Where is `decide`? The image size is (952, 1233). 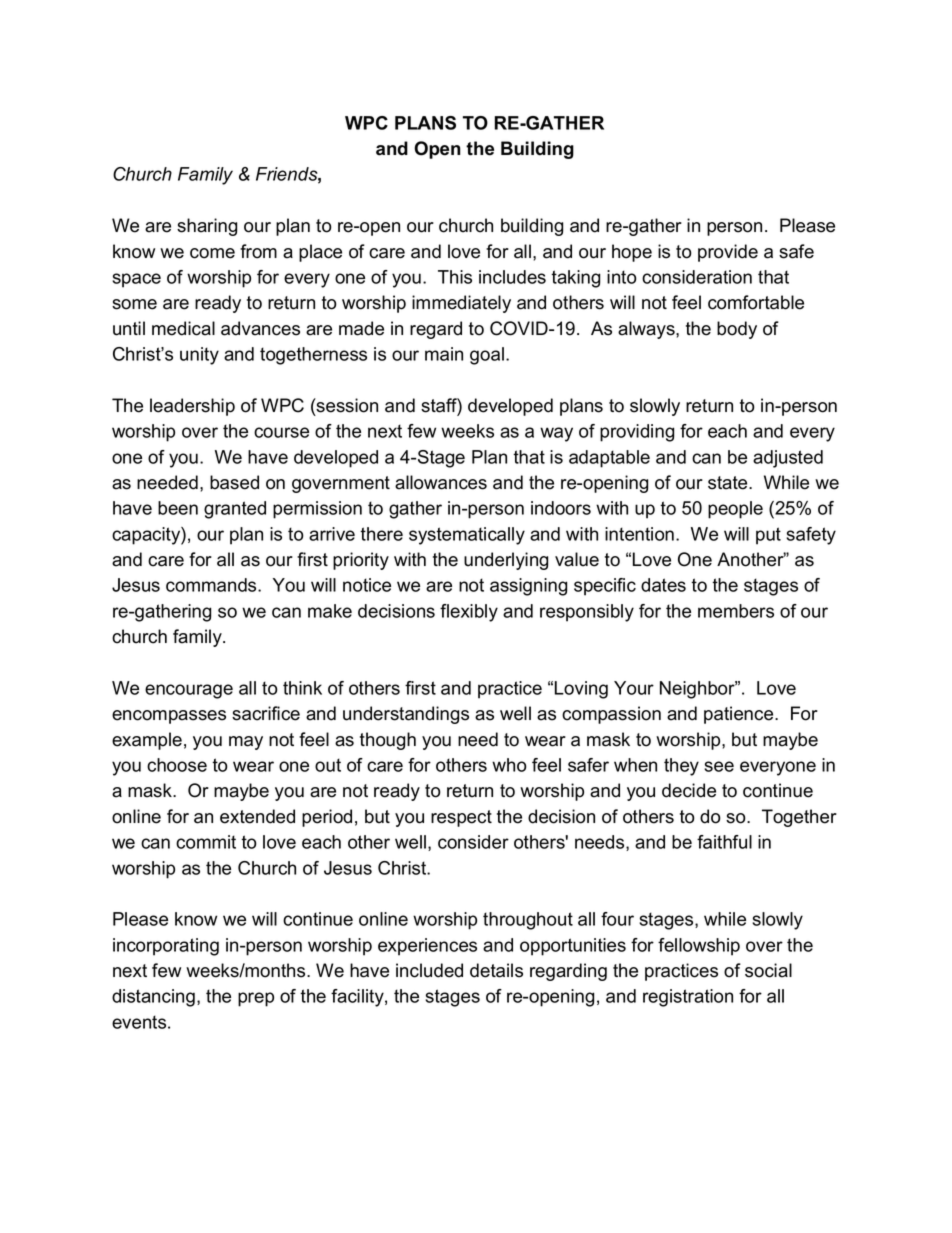 decide is located at coordinates (689, 790).
